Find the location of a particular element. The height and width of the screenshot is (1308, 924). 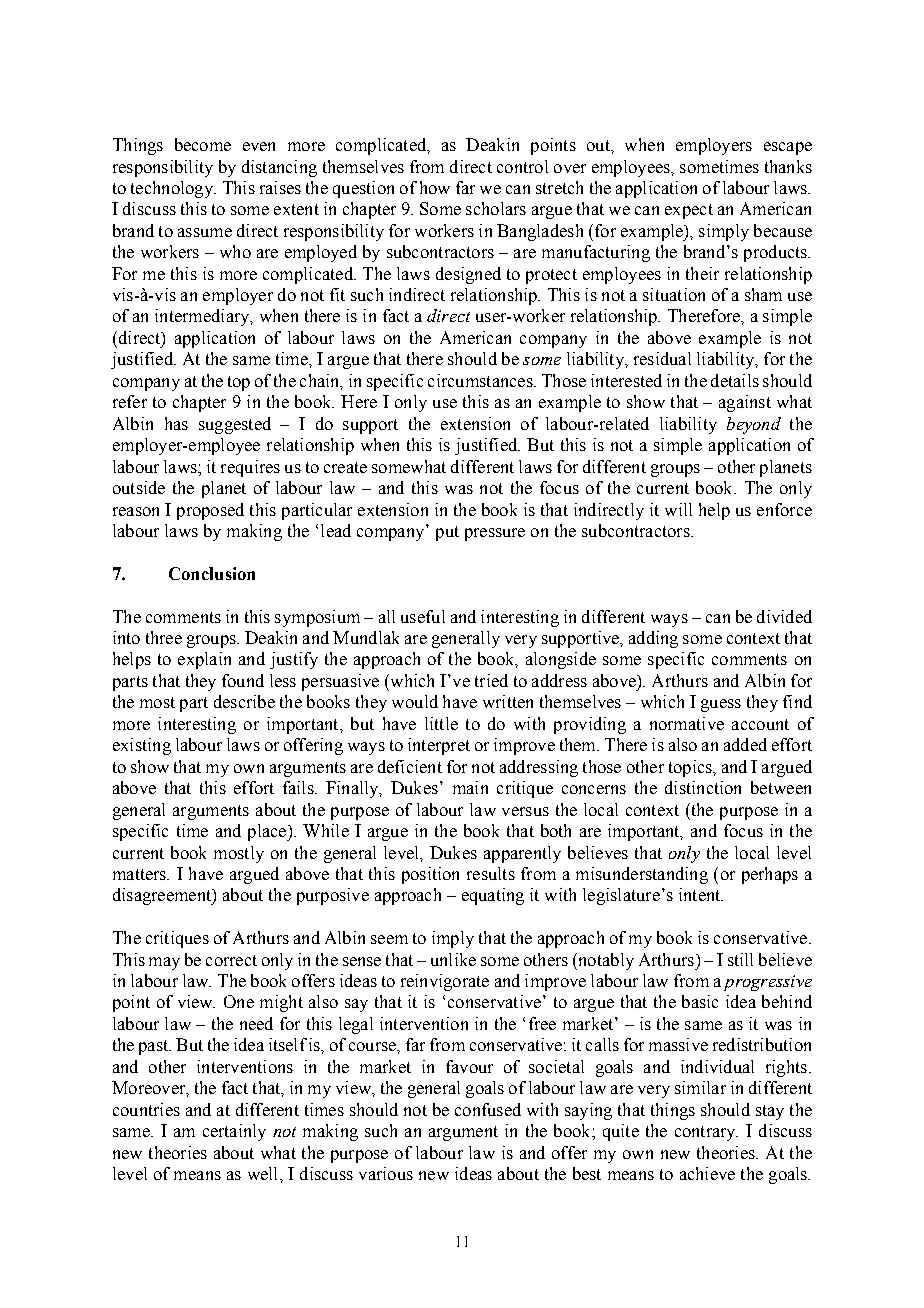

technology is located at coordinates (173, 189).
